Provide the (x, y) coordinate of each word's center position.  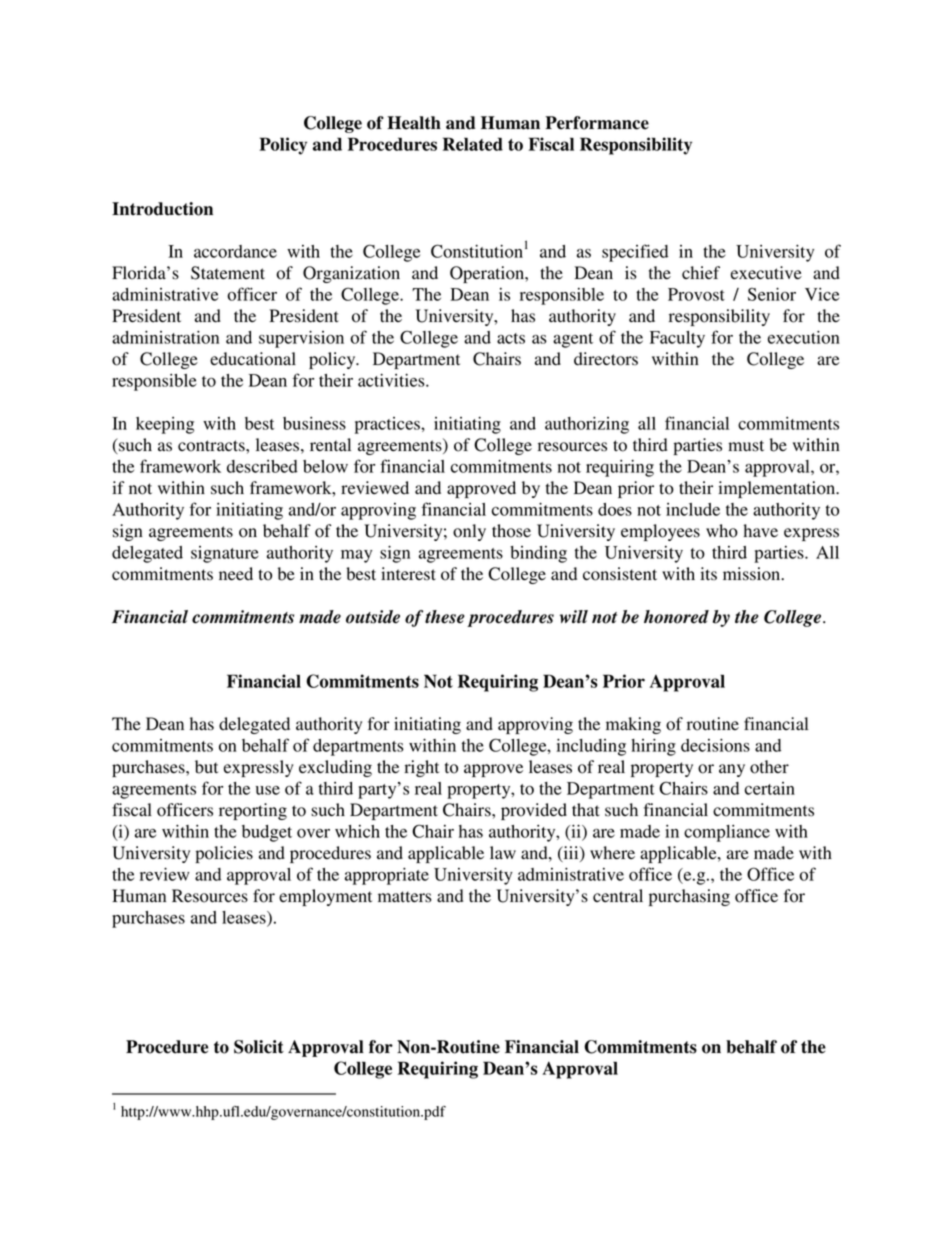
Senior (772, 294)
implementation (778, 489)
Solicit (259, 1047)
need (236, 574)
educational (253, 359)
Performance (597, 123)
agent (573, 340)
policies (224, 854)
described (262, 466)
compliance (727, 833)
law (503, 852)
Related (473, 144)
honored (676, 617)
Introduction (162, 209)
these (445, 617)
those (511, 531)
